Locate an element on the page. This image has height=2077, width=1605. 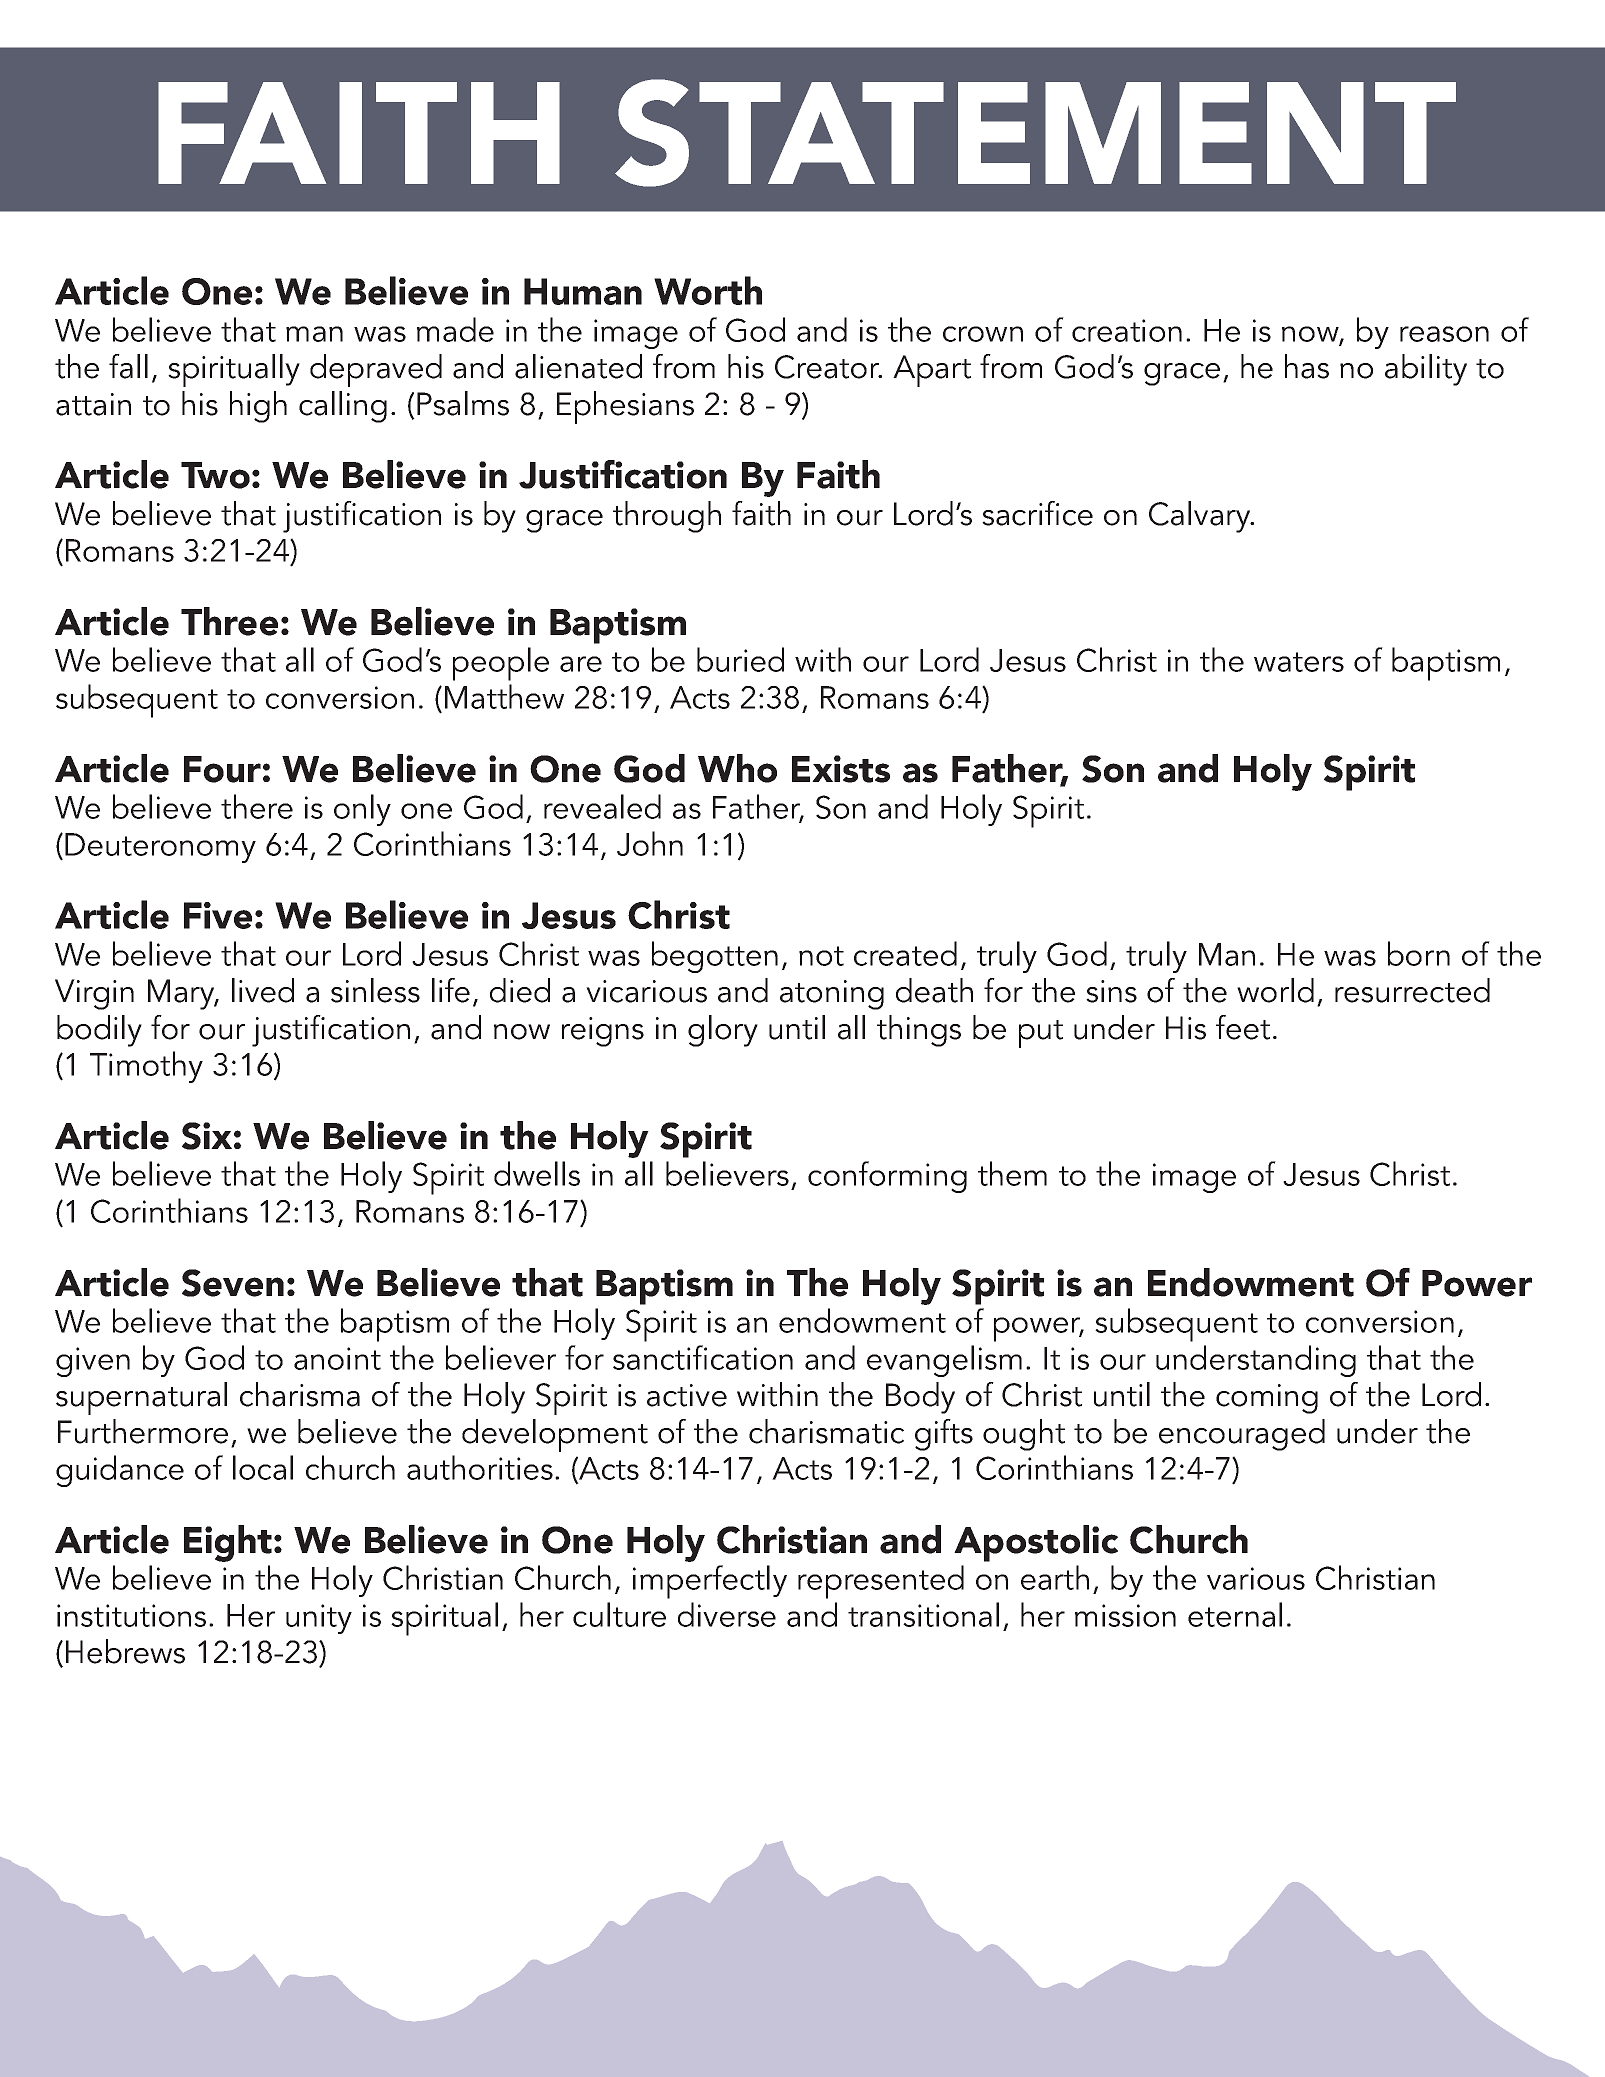
unity is located at coordinates (319, 1619).
